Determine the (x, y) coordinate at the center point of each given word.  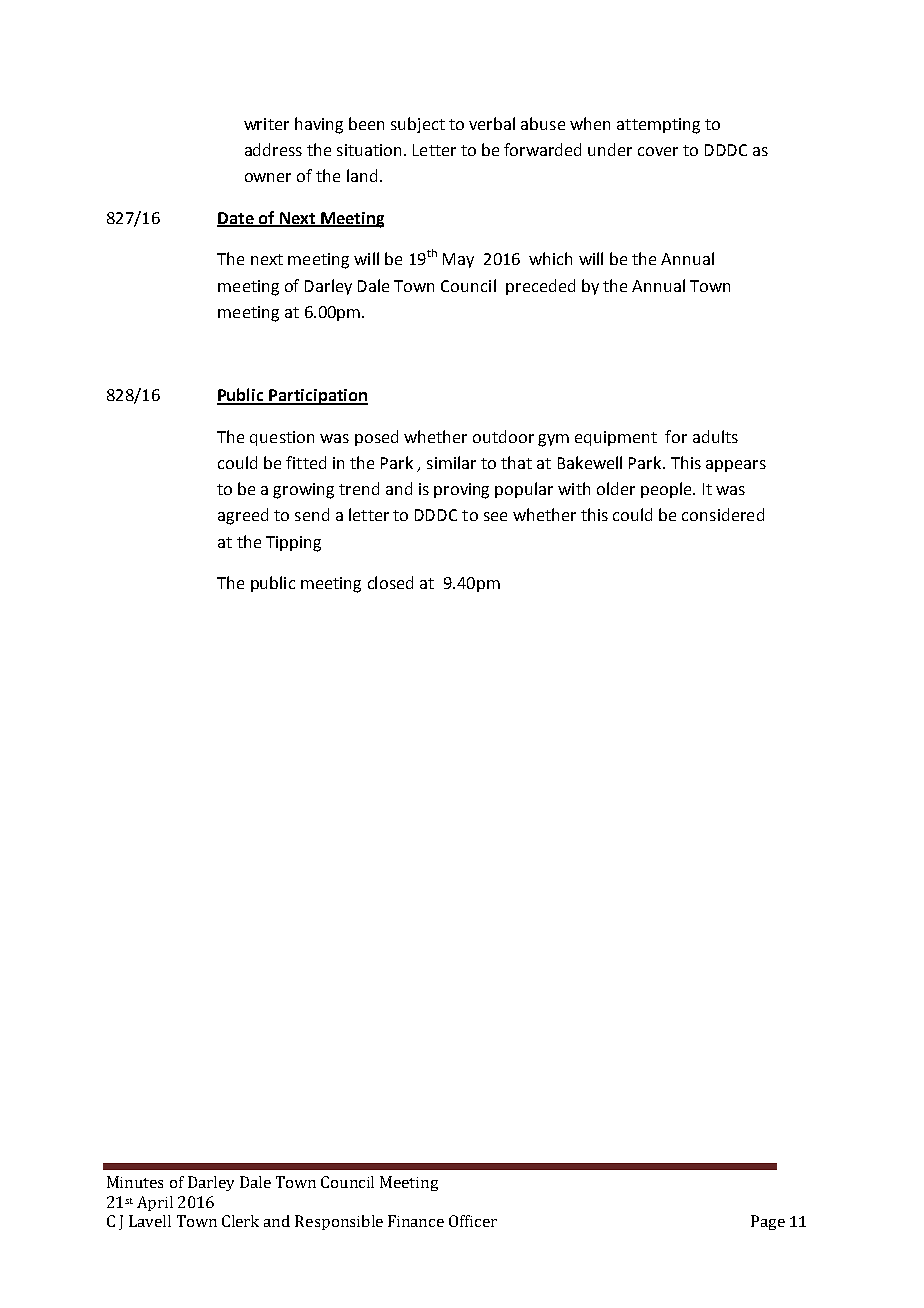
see (495, 516)
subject (418, 125)
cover (658, 151)
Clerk (240, 1221)
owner (268, 177)
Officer (473, 1221)
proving (461, 491)
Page (768, 1222)
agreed (243, 516)
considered (723, 514)
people (667, 490)
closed (390, 582)
